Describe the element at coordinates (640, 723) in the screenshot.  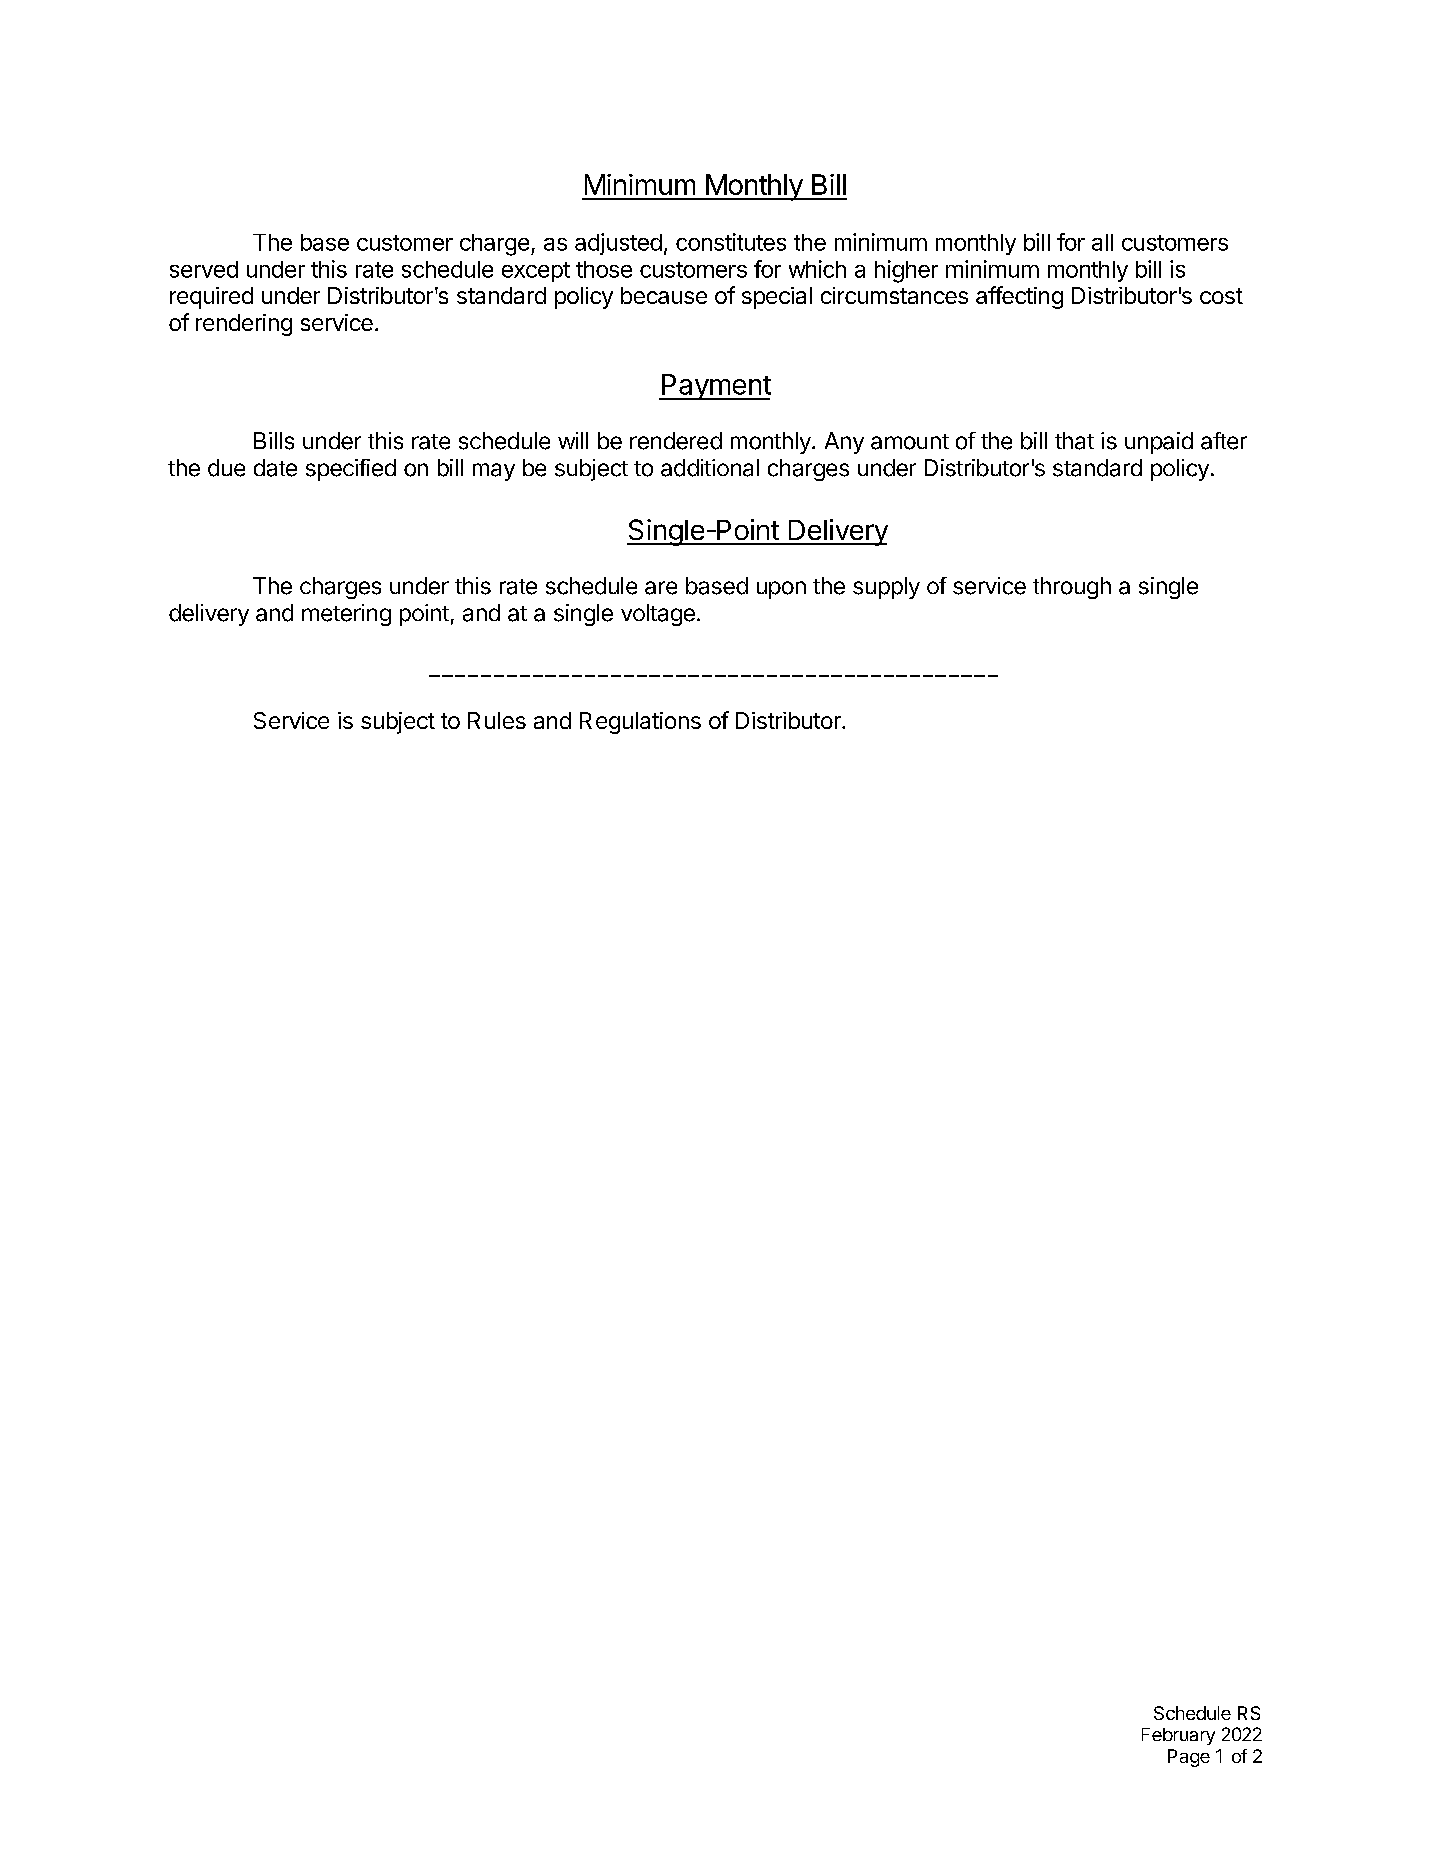
I see `Regulations` at that location.
